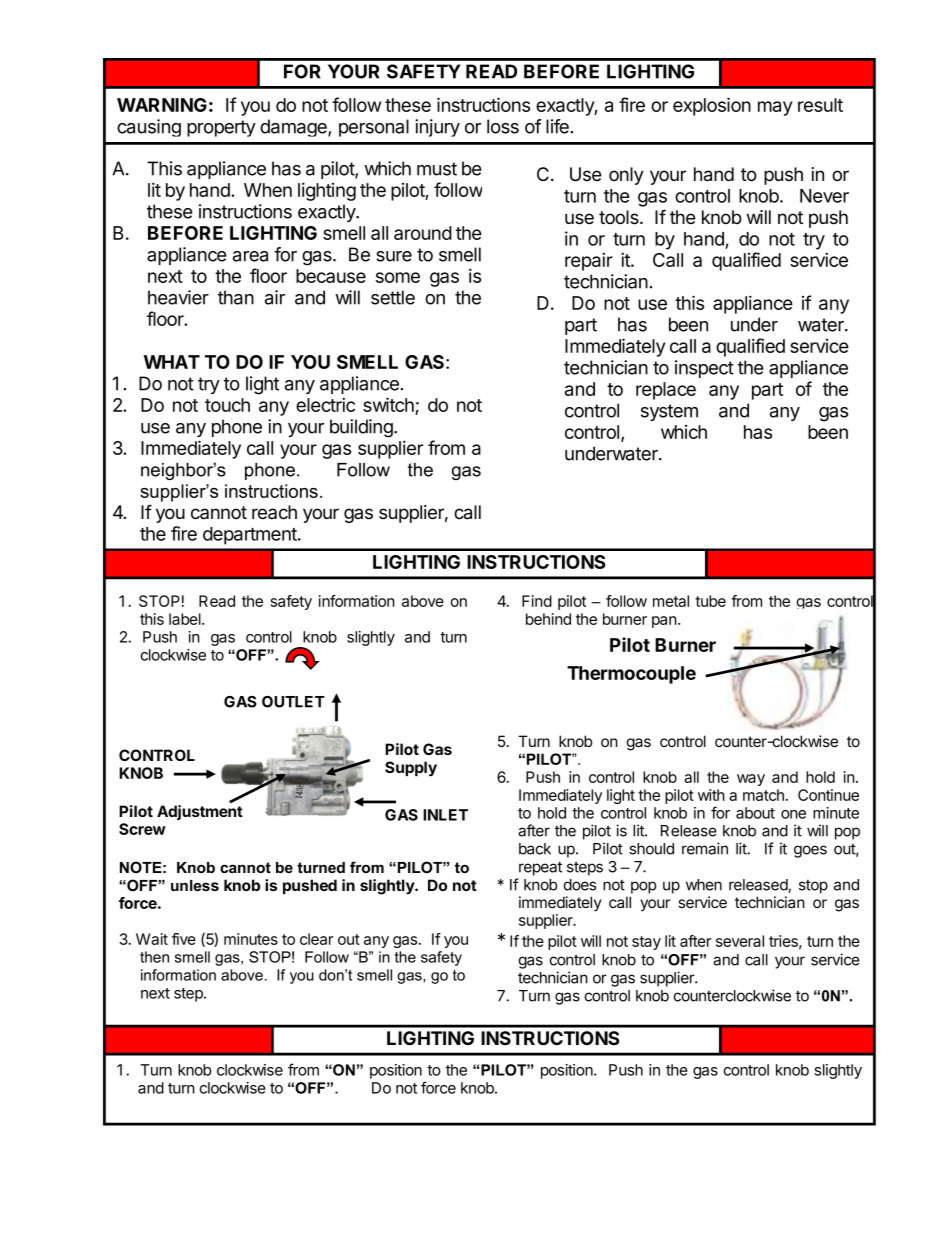 The height and width of the document is (1233, 952). What do you see at coordinates (537, 601) in the document?
I see `Find` at bounding box center [537, 601].
